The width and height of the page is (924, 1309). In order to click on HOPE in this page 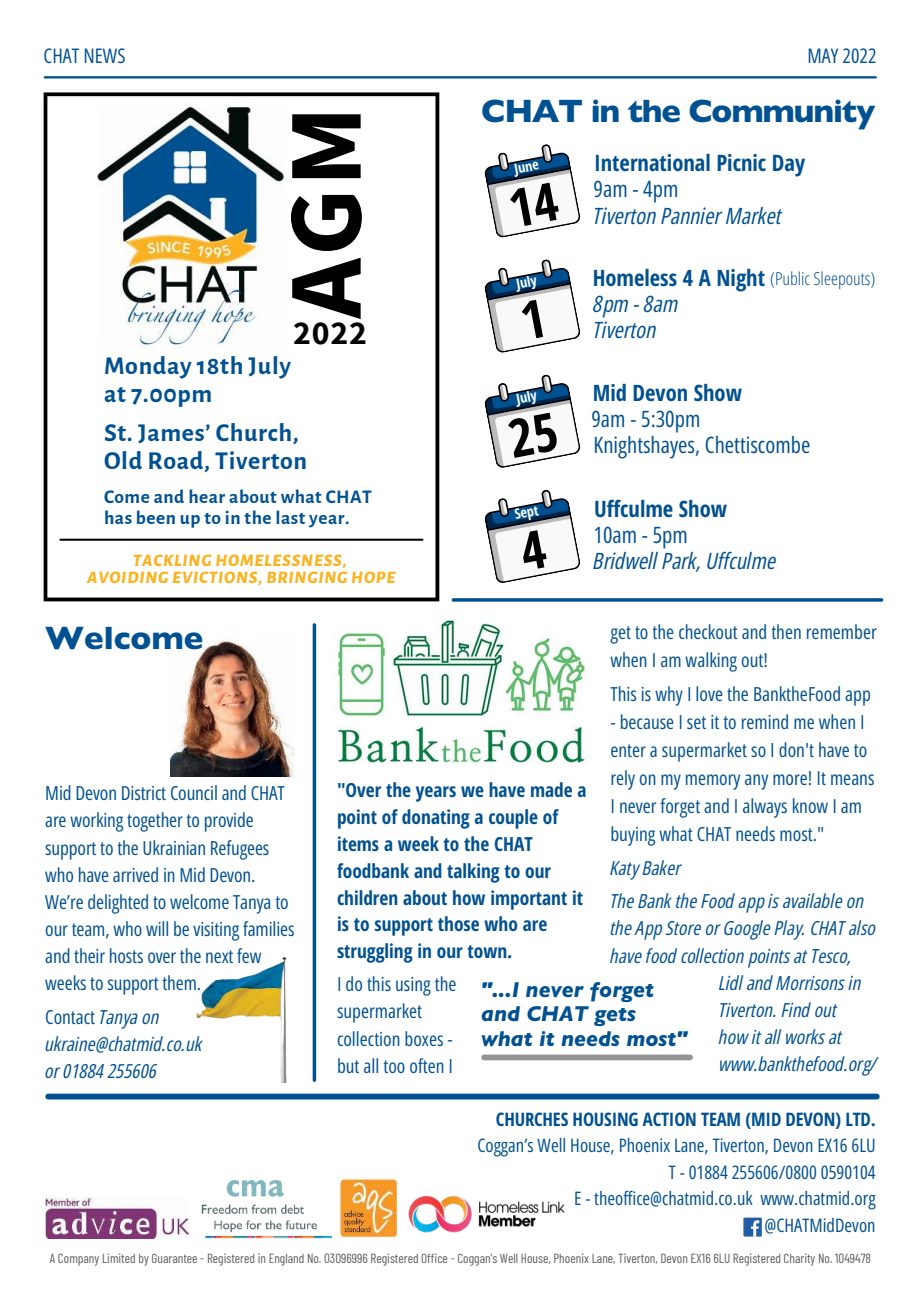, I will do `click(374, 577)`.
